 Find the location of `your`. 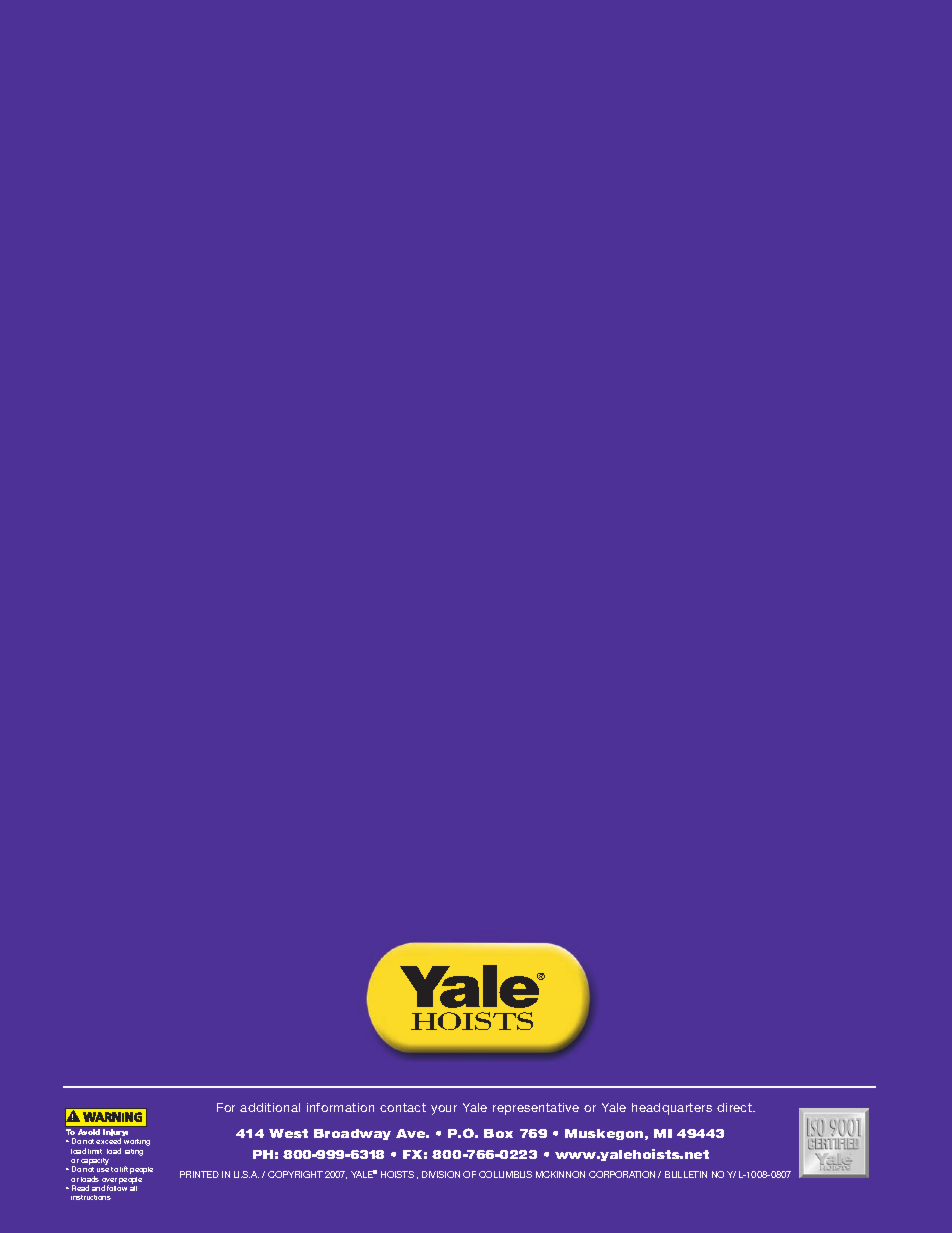

your is located at coordinates (444, 1110).
